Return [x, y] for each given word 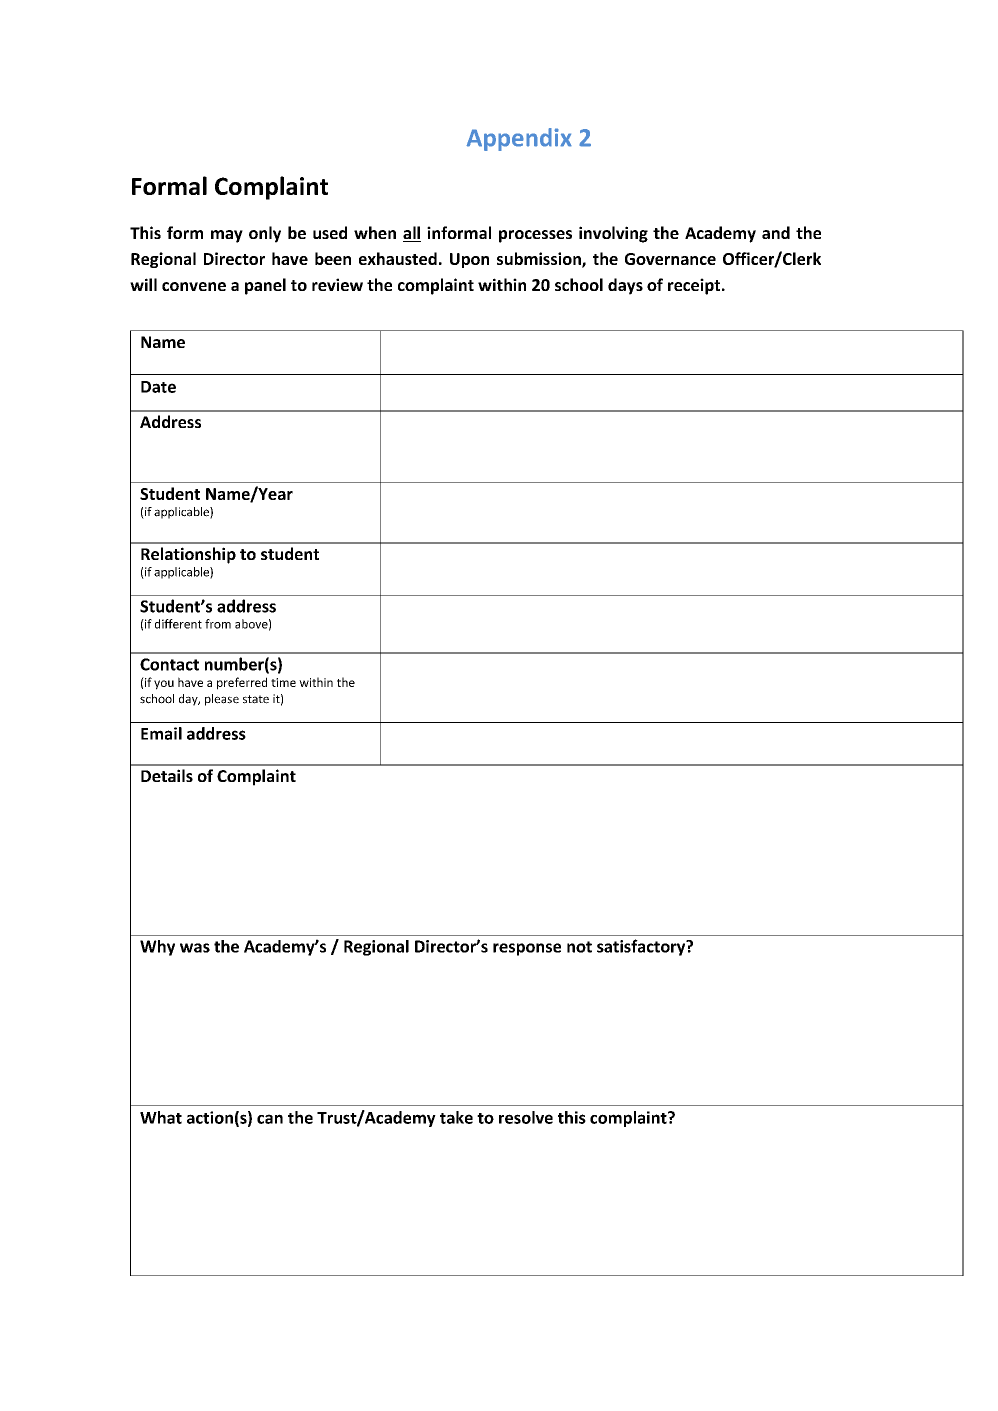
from [218, 624]
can [270, 1119]
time [283, 682]
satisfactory [642, 947]
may [227, 236]
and [776, 232]
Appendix [519, 139]
